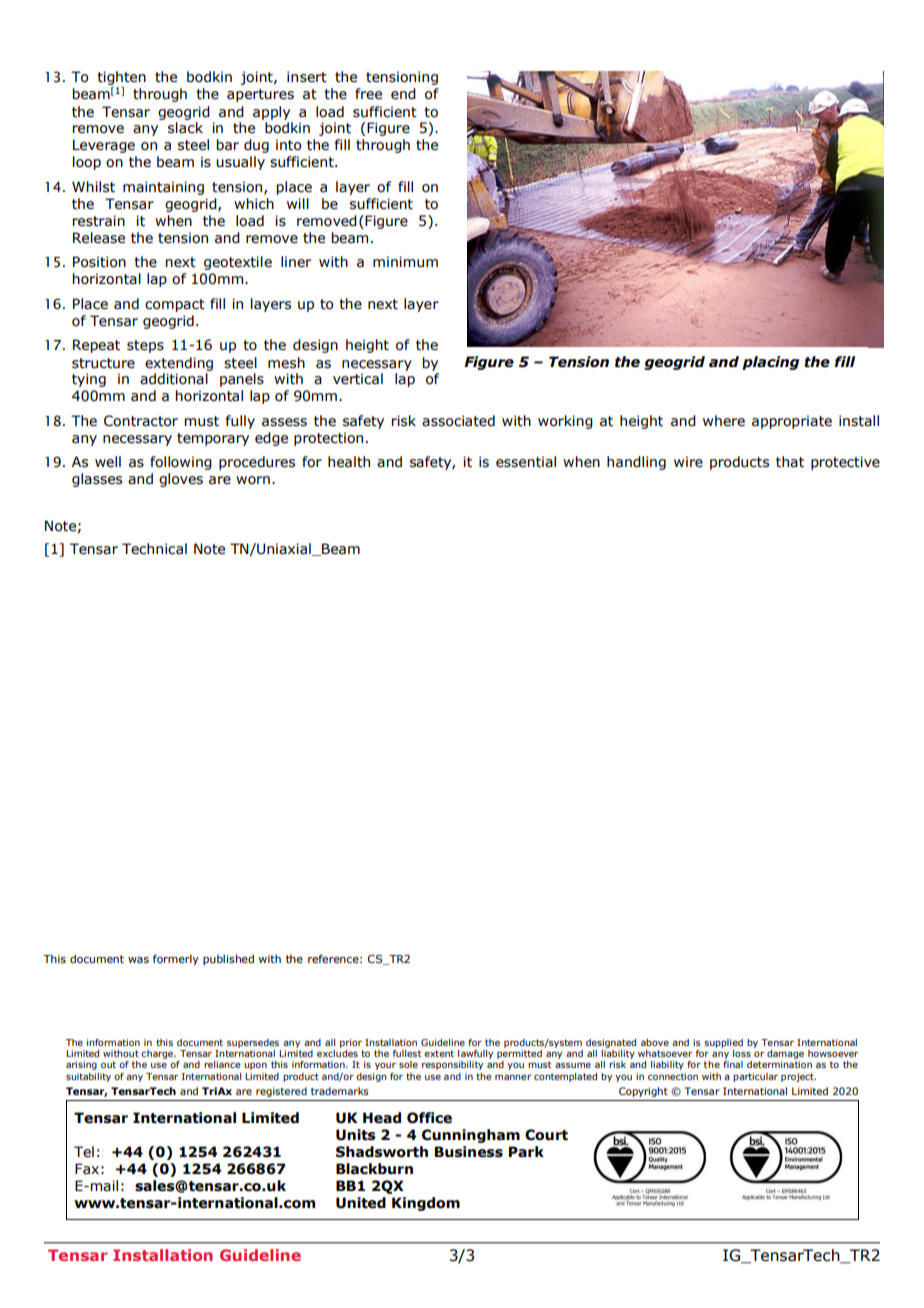 The height and width of the document is (1308, 924). I want to click on extent, so click(439, 1053).
